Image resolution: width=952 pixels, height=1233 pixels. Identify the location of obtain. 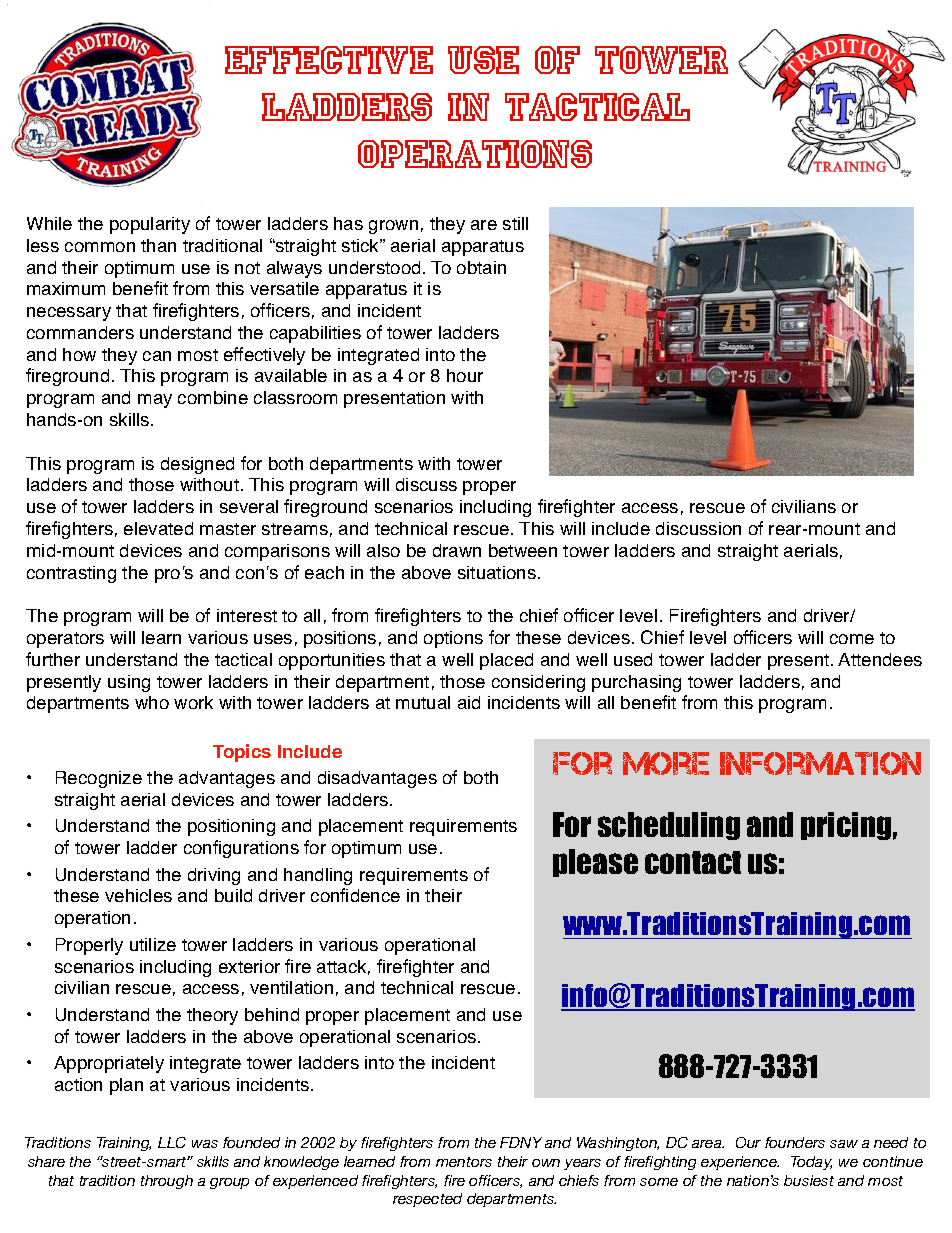
(481, 267).
